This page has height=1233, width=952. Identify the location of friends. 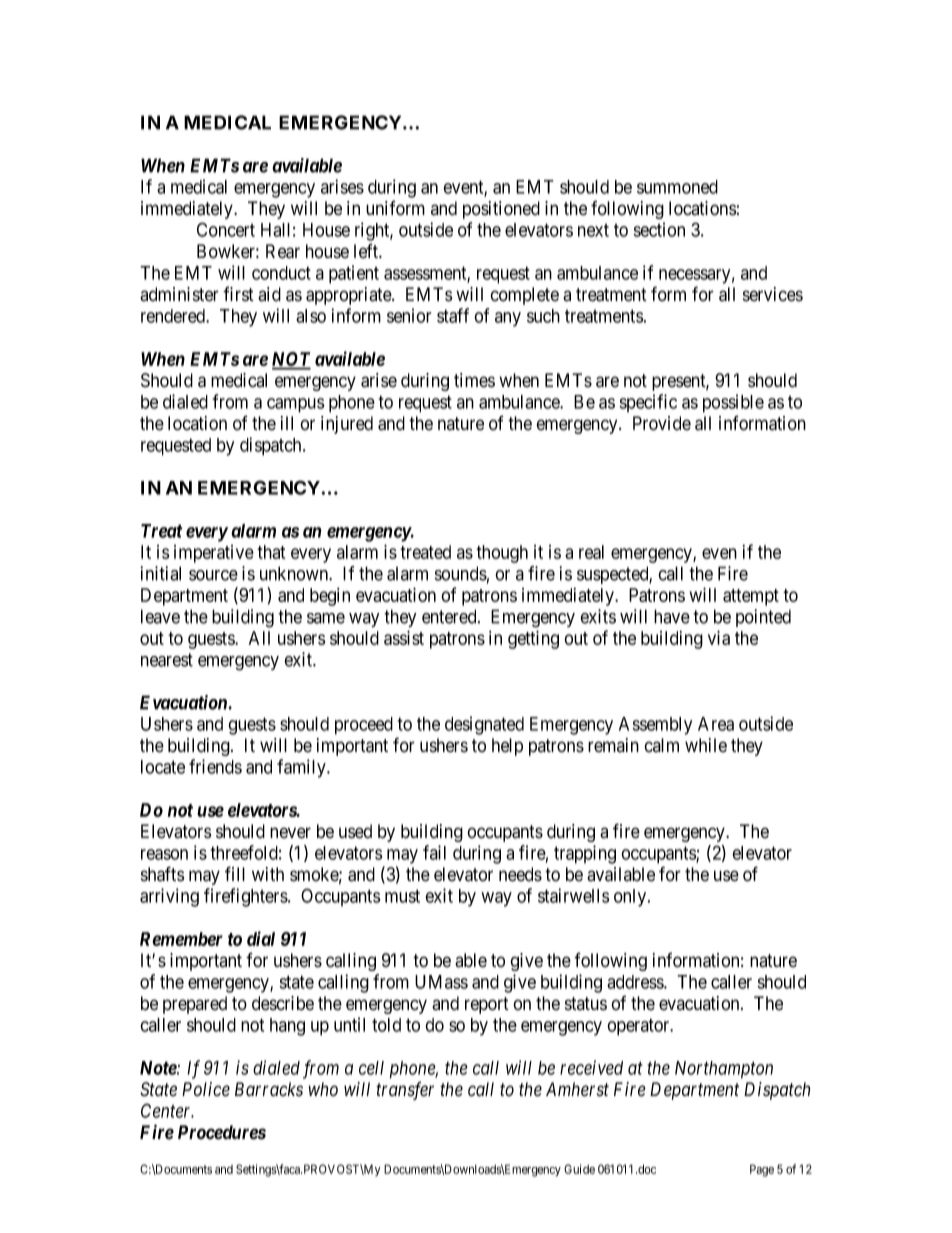
(215, 766).
